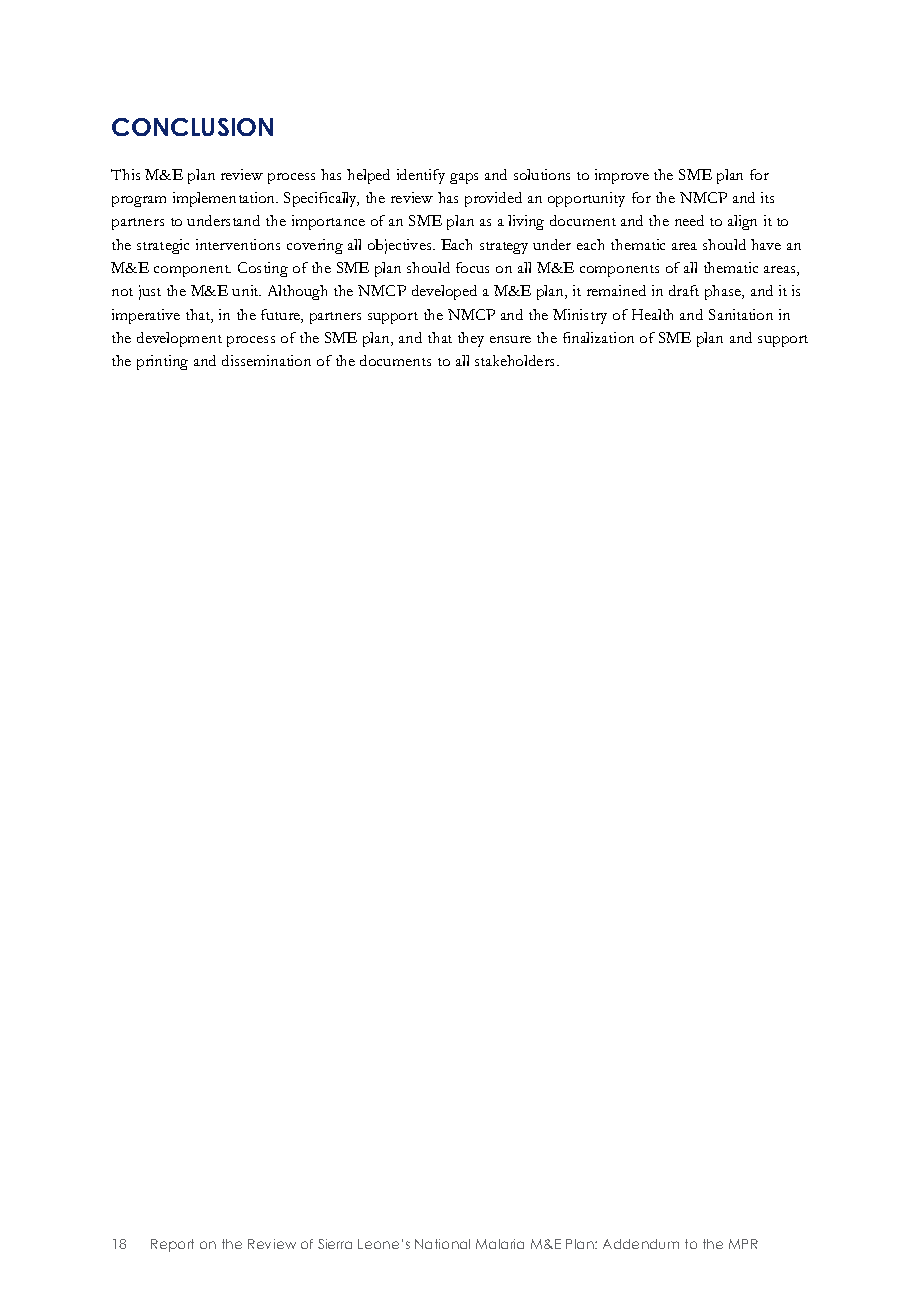 The image size is (924, 1308). Describe the element at coordinates (162, 362) in the screenshot. I see `printing` at that location.
